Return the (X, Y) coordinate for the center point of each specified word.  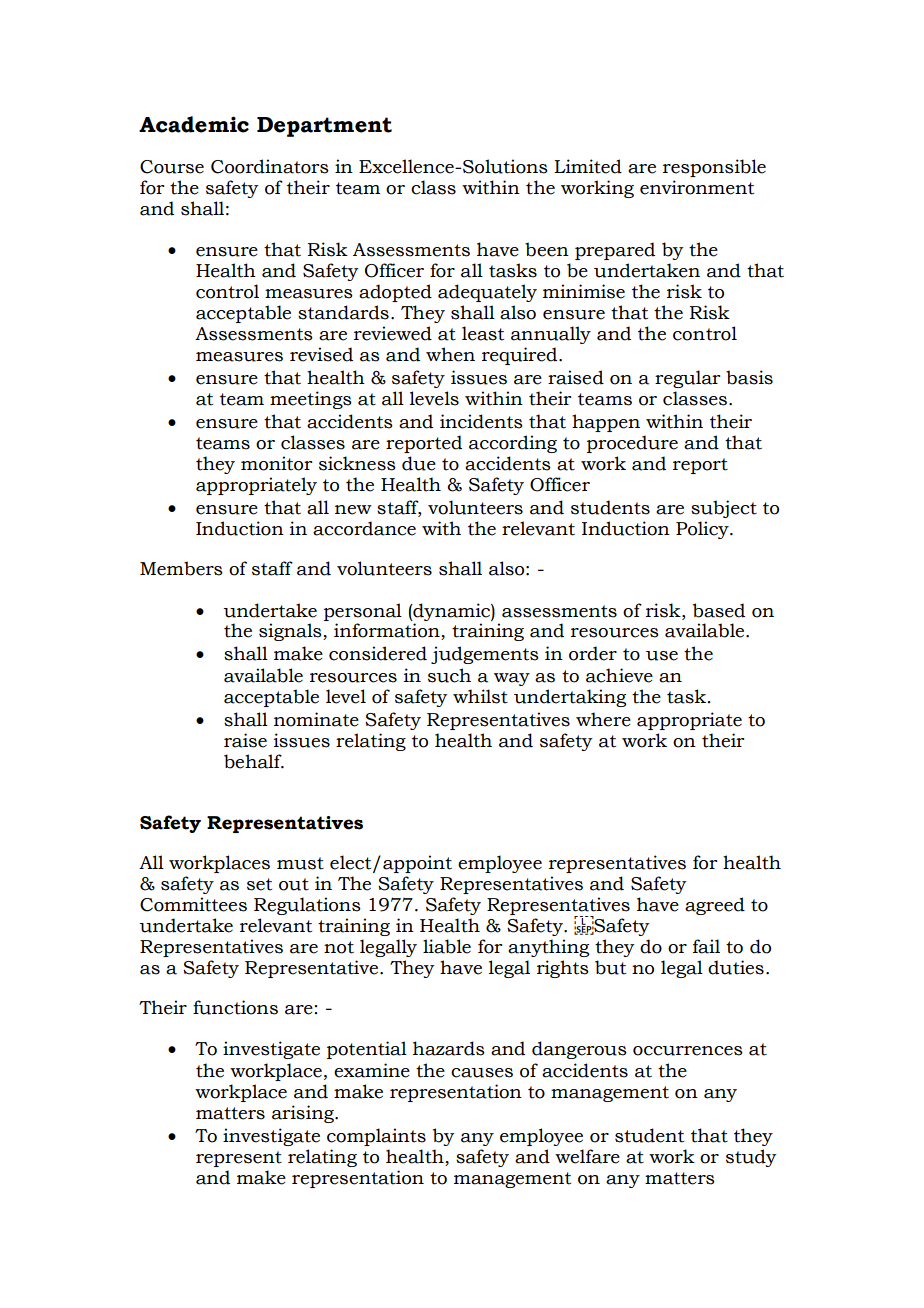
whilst (480, 696)
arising (304, 1114)
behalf (254, 761)
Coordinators (270, 166)
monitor (276, 463)
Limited (588, 166)
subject (724, 509)
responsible (714, 168)
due (419, 463)
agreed (715, 906)
